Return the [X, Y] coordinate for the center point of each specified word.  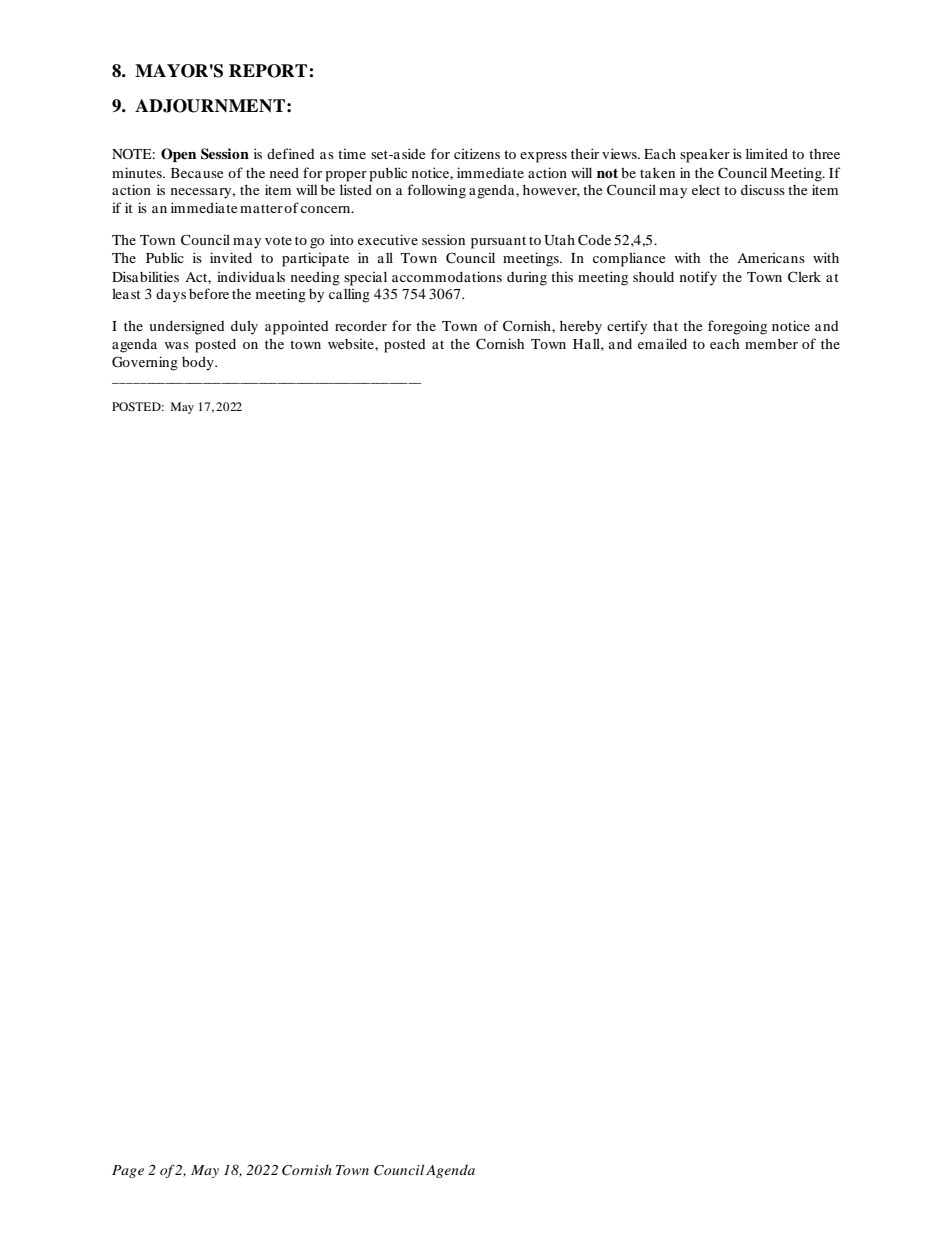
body [199, 363]
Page [128, 1171]
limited [767, 153]
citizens [477, 153]
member [771, 343]
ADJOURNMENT [210, 106]
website [352, 344]
